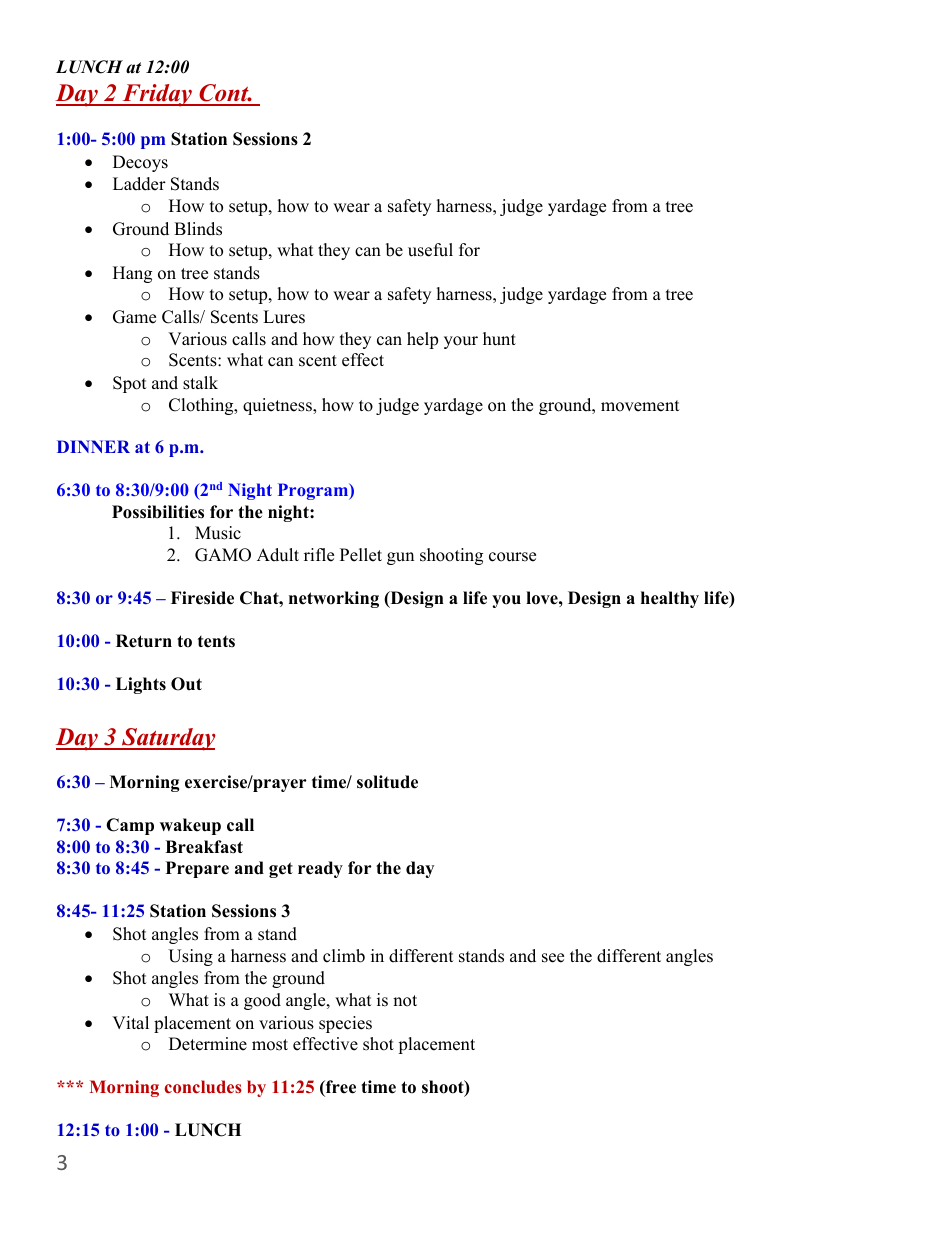 The image size is (952, 1233). I want to click on quietness, so click(278, 406).
